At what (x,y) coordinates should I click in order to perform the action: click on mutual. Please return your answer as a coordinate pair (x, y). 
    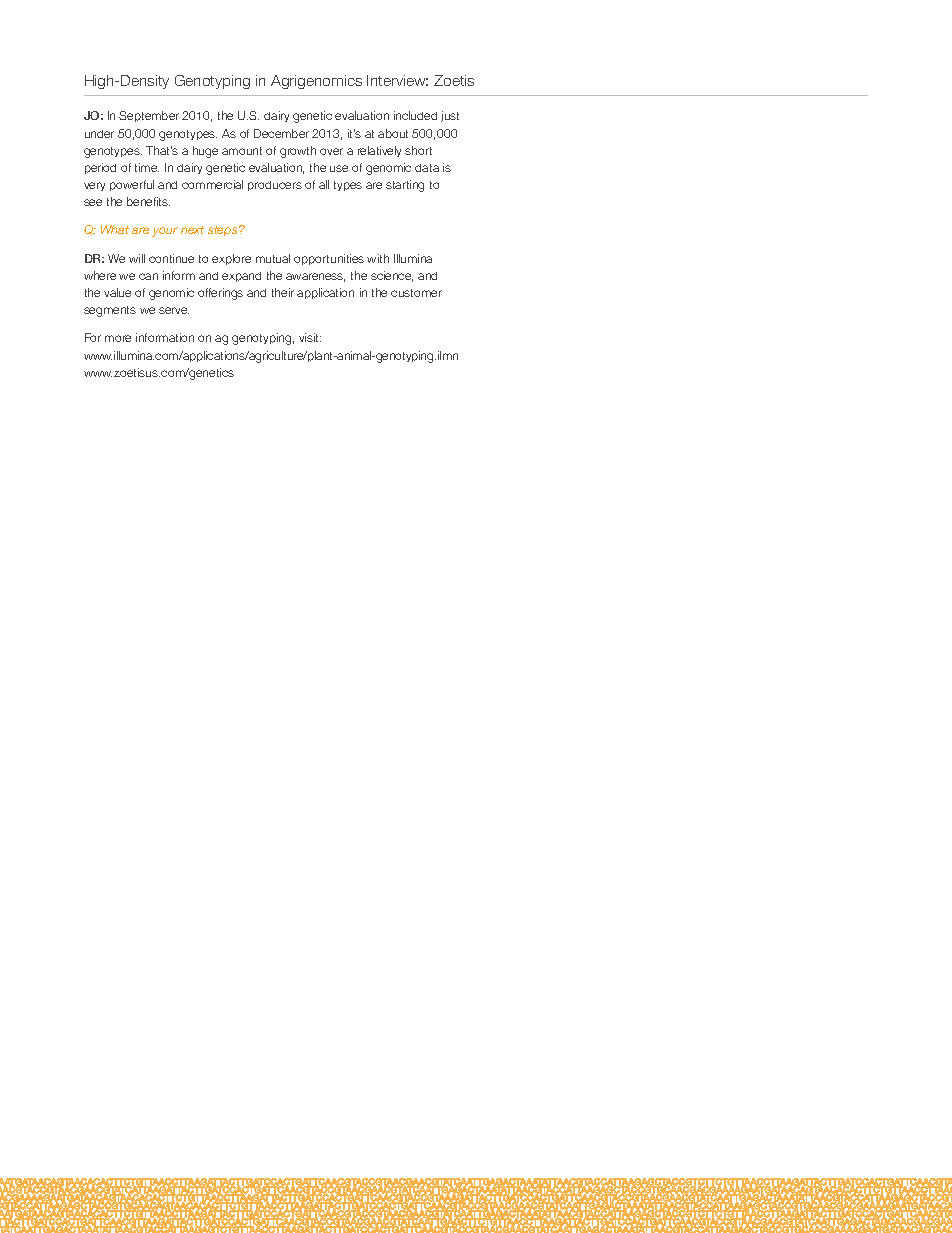
    Looking at the image, I should click on (273, 258).
